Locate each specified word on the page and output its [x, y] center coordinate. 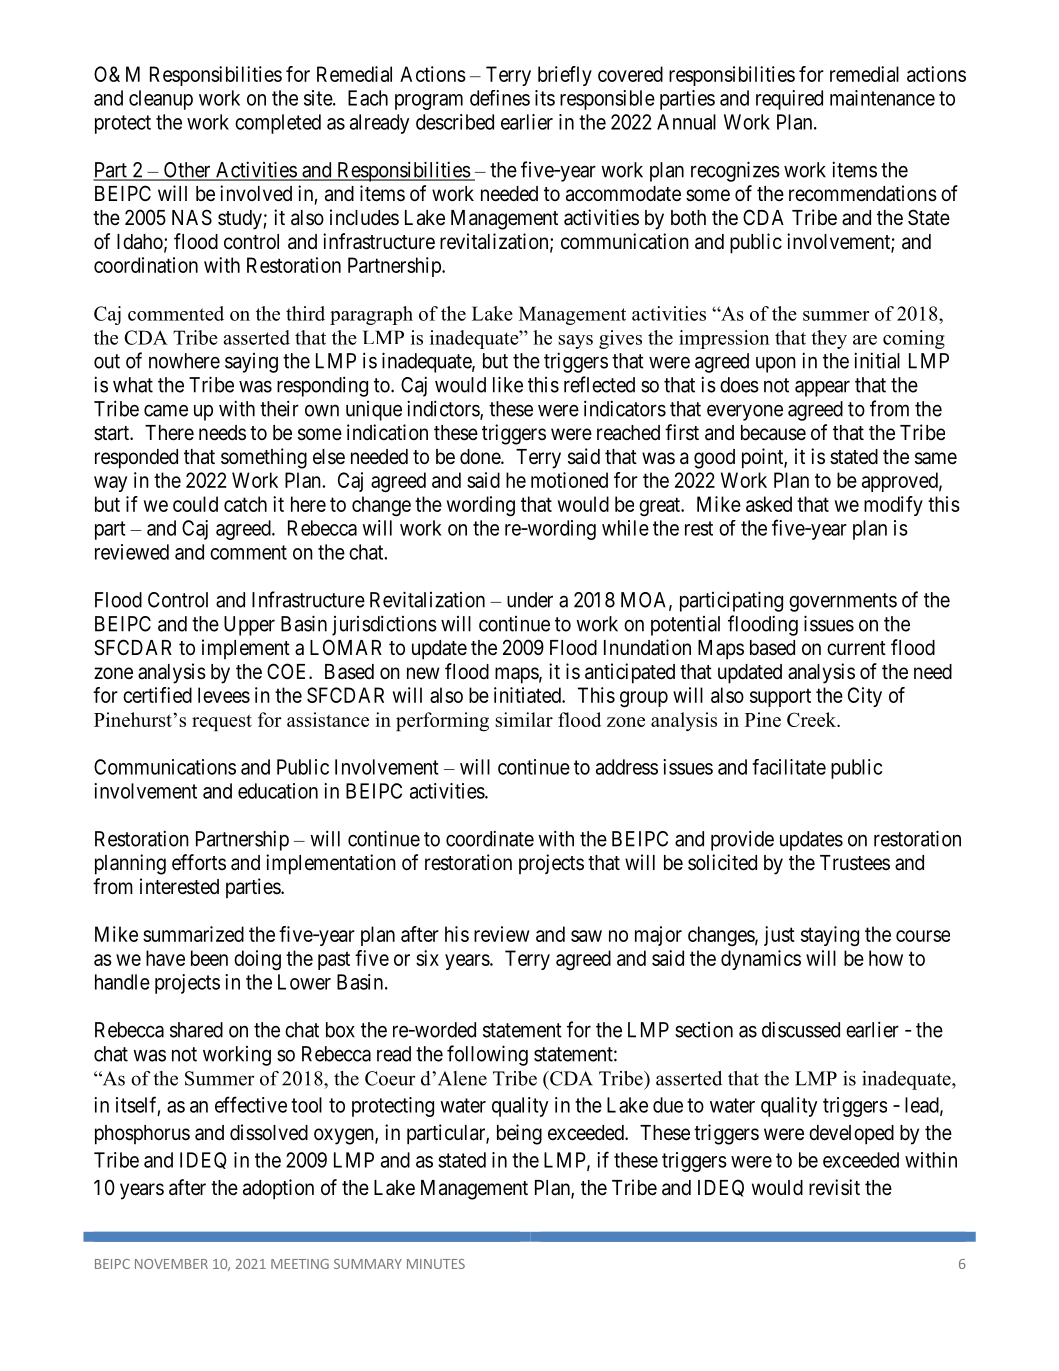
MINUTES [436, 1264]
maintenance [882, 98]
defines [500, 98]
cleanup [161, 100]
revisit [834, 1187]
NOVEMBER [171, 1264]
